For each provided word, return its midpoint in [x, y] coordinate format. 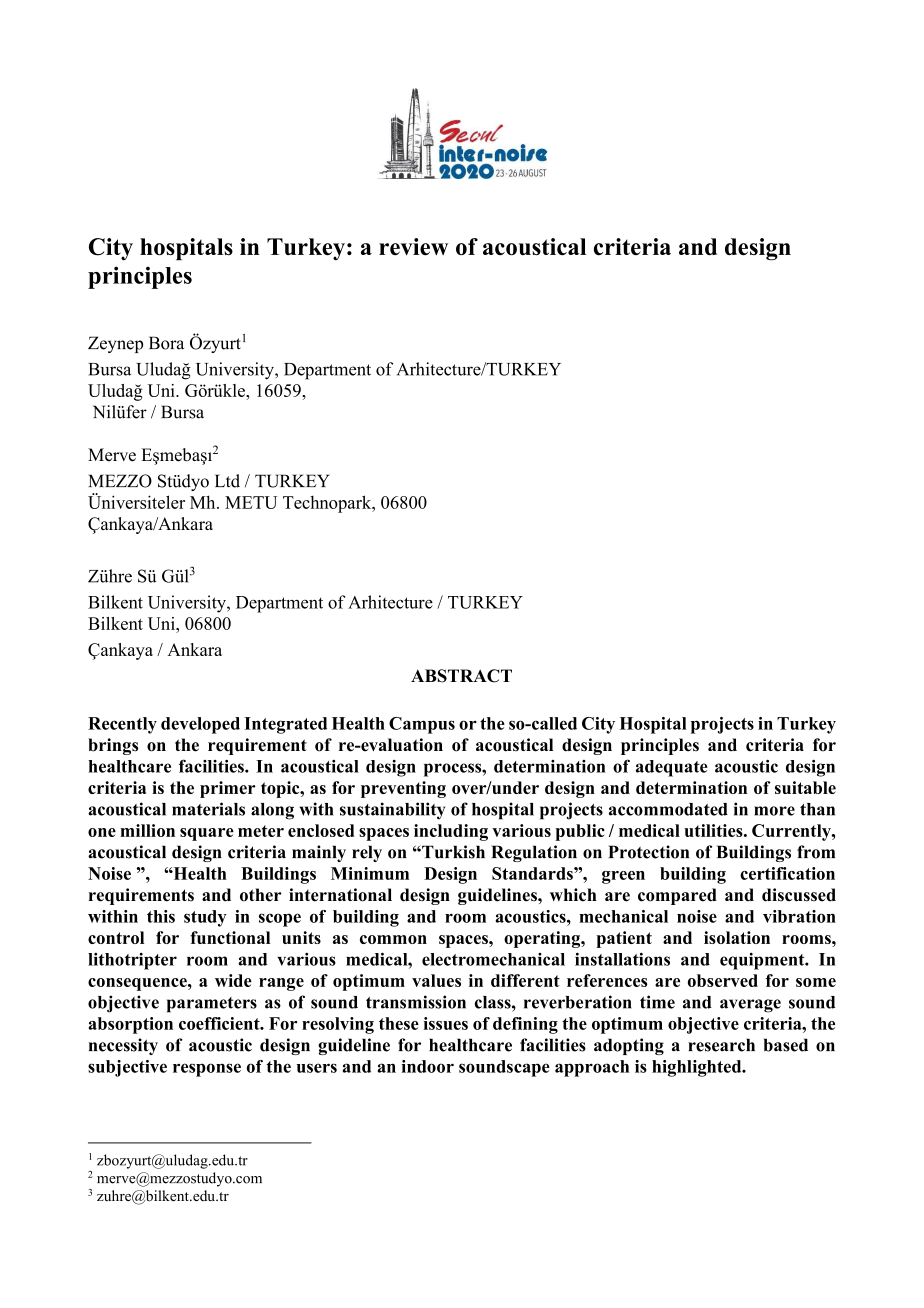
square [207, 834]
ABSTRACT [461, 676]
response [207, 1070]
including [451, 832]
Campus [422, 725]
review [413, 247]
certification [787, 873]
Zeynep [115, 344]
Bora [166, 343]
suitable [805, 787]
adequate [672, 768]
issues [446, 1023]
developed [200, 725]
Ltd [227, 481]
